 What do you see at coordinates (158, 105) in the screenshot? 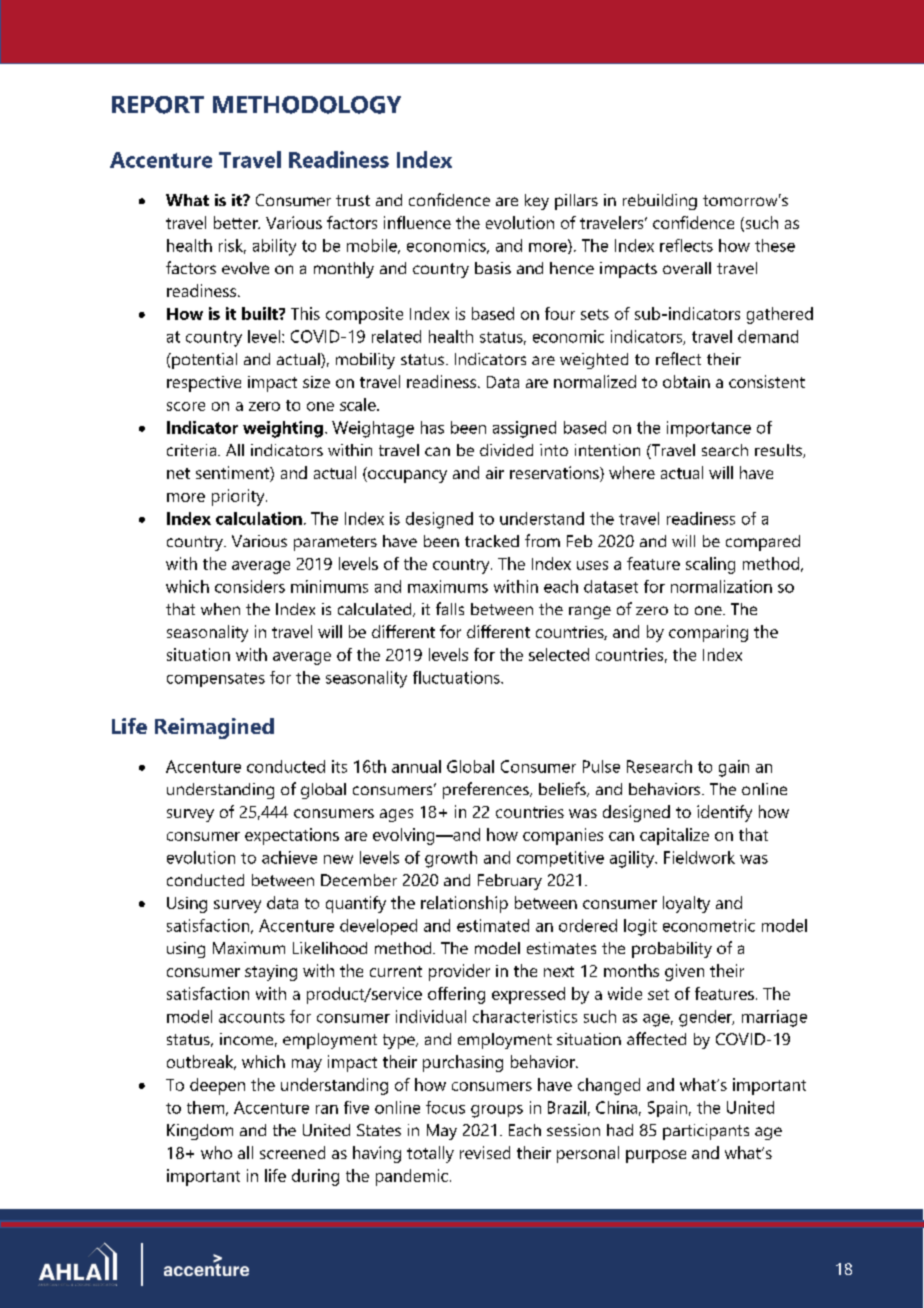
I see `REPORT` at bounding box center [158, 105].
